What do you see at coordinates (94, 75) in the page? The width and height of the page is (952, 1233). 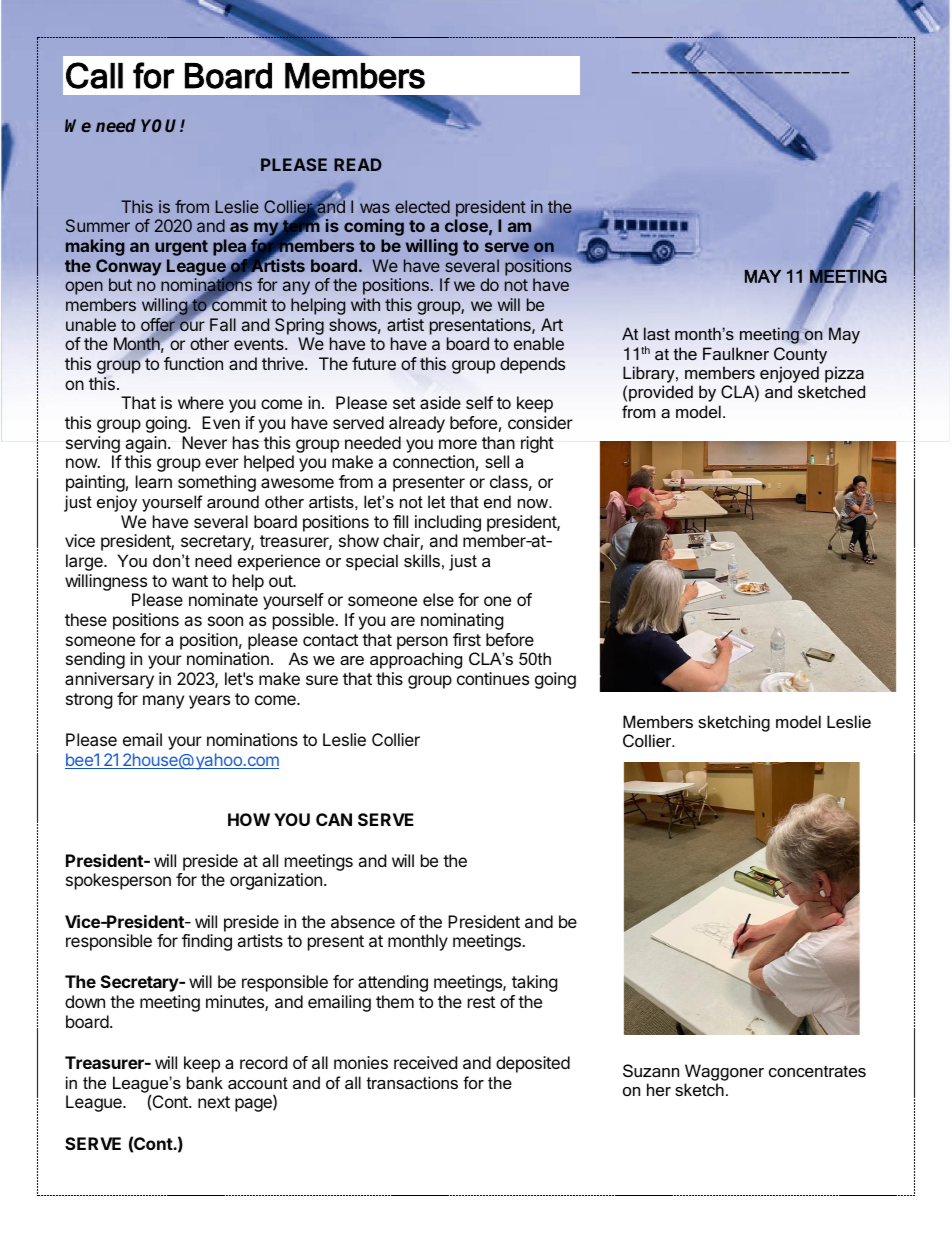 I see `Call` at bounding box center [94, 75].
